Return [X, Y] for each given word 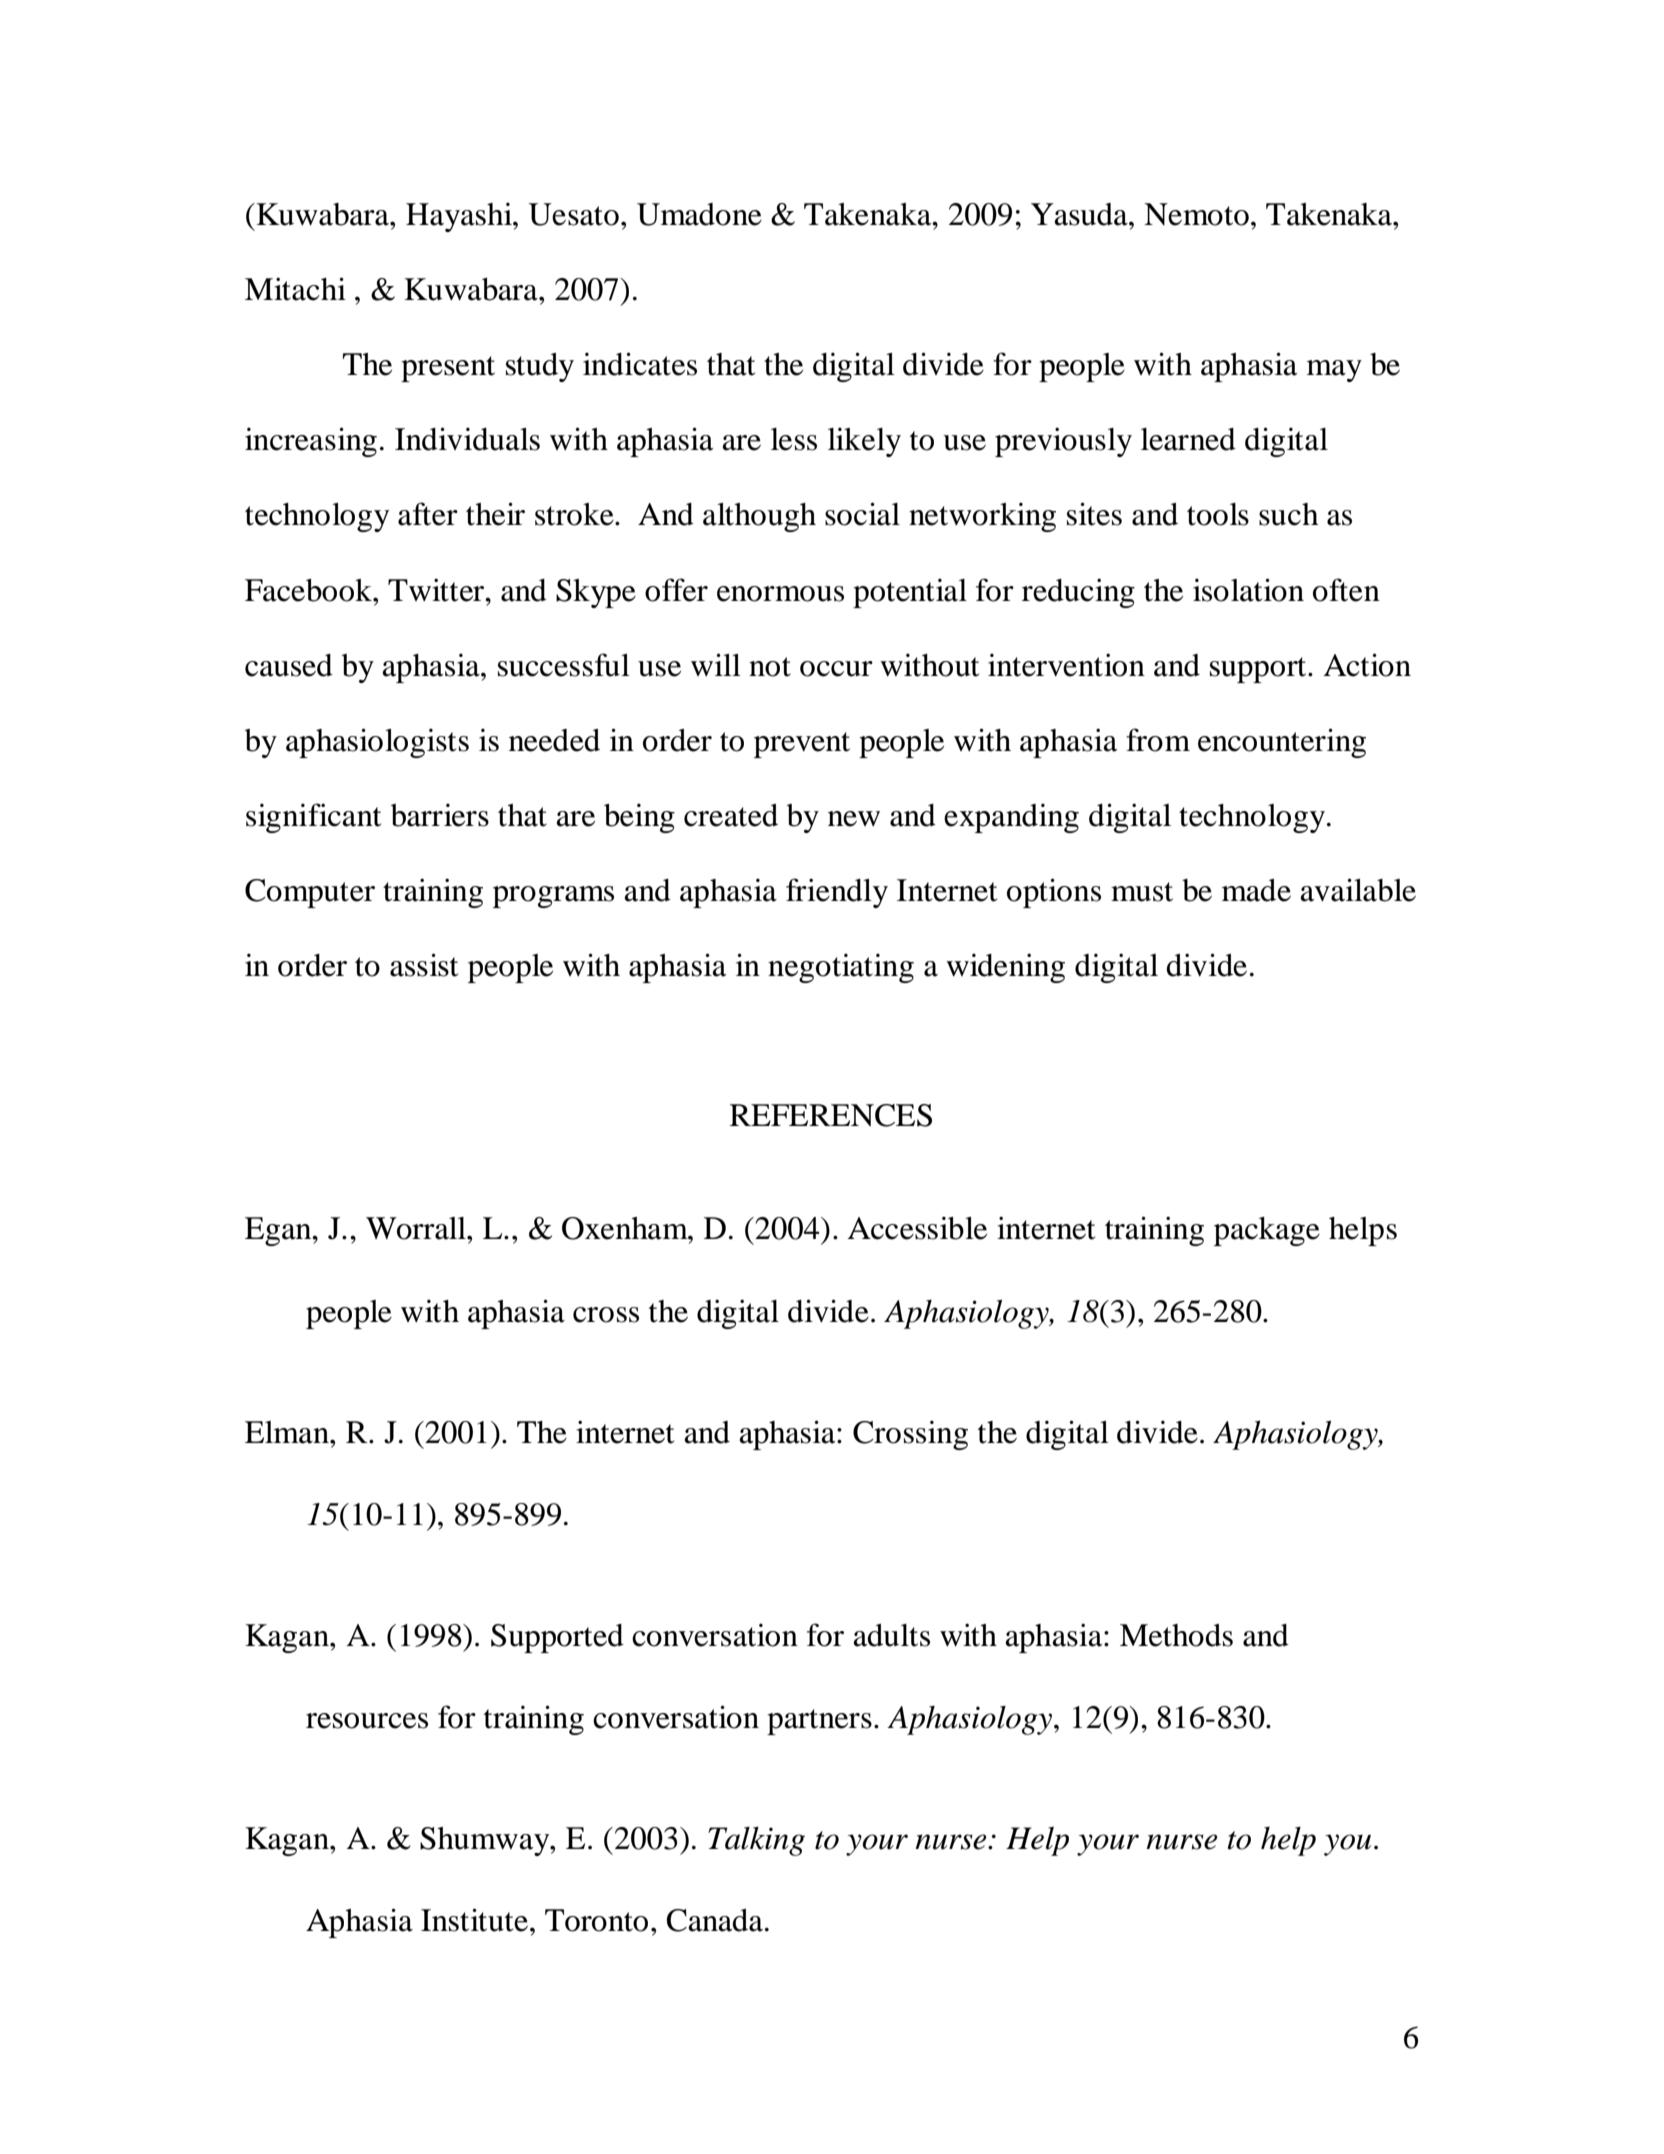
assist [424, 965]
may [1334, 371]
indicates [640, 364]
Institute [476, 1920]
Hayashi [460, 217]
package [1267, 1231]
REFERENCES [831, 1115]
